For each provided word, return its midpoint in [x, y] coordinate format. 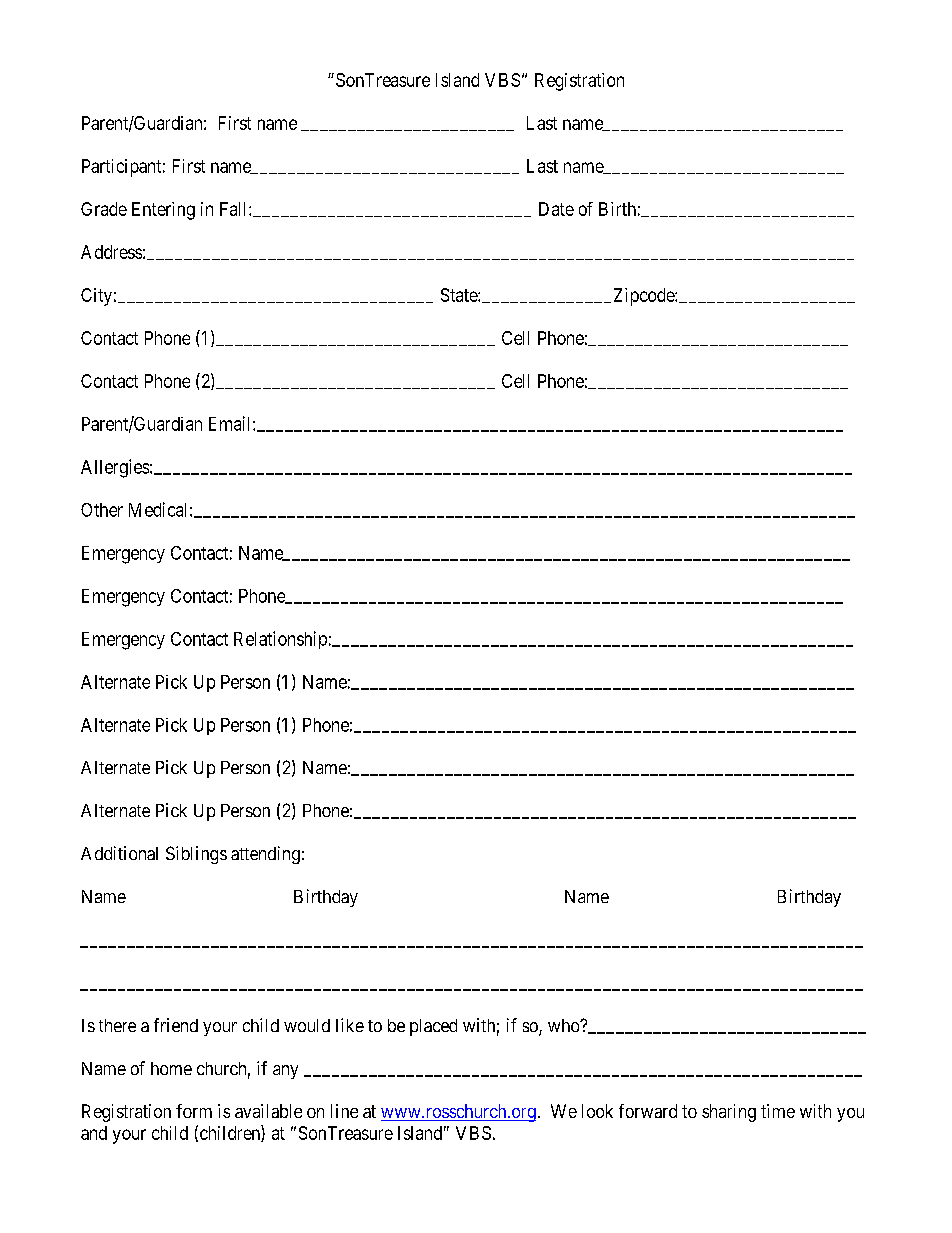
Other [102, 510]
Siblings [196, 855]
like [350, 1025]
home [171, 1068]
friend [176, 1025]
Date [556, 209]
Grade [104, 209]
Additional [119, 853]
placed [433, 1027]
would [307, 1025]
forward [648, 1111]
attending [265, 855]
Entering [163, 211]
